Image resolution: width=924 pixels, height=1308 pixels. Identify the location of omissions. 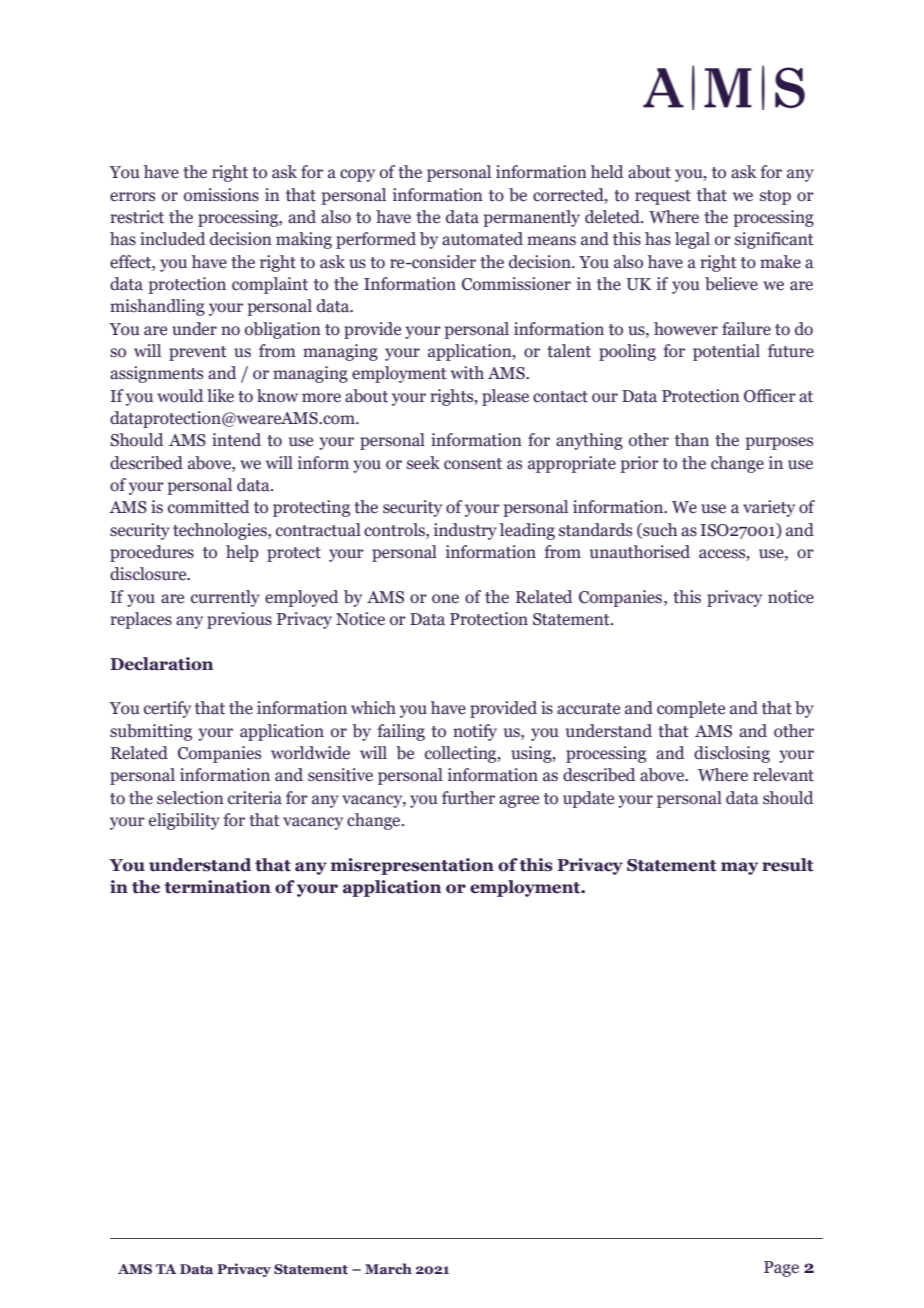
(221, 195).
